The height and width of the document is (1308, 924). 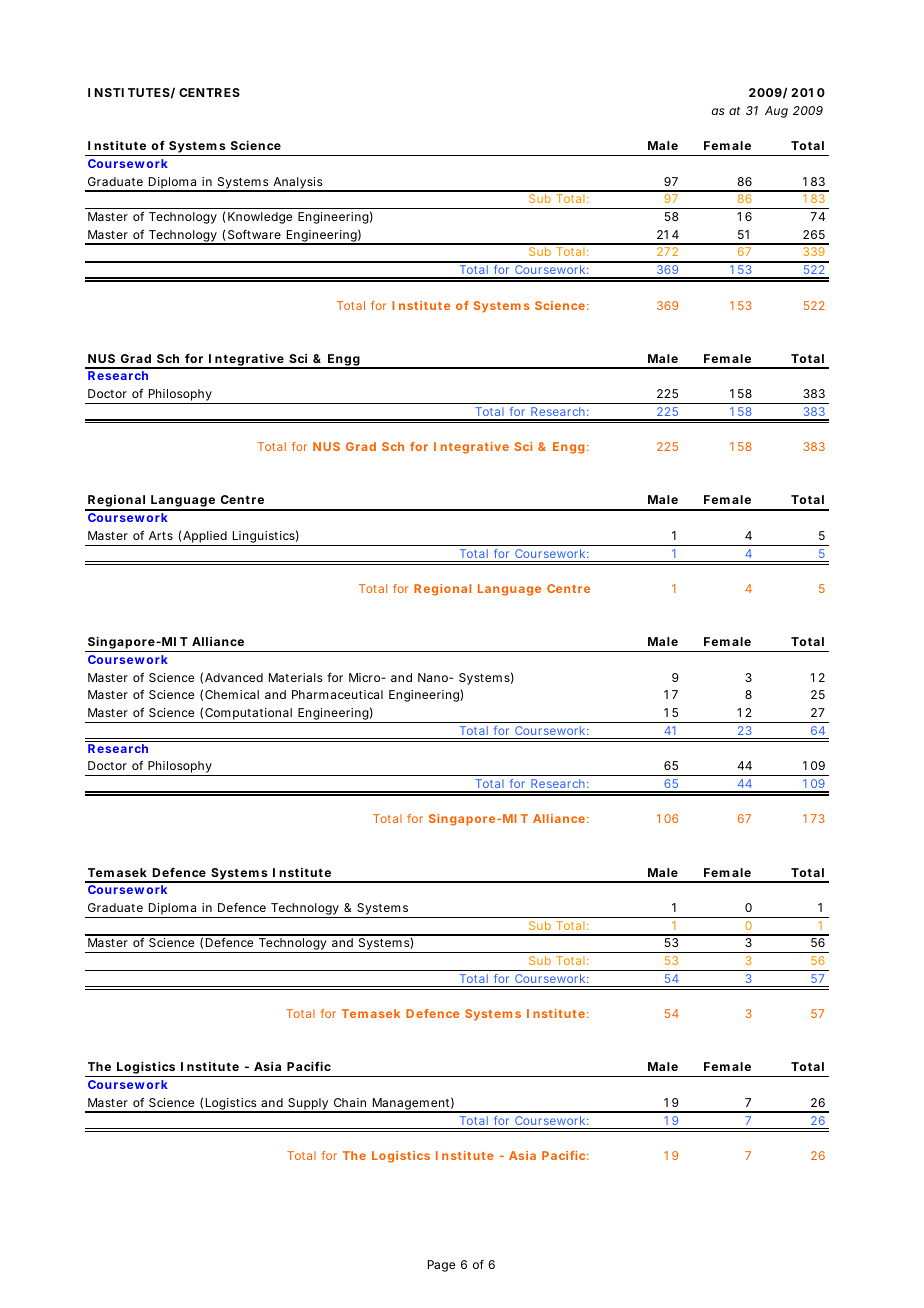 What do you see at coordinates (441, 1266) in the document?
I see `Page` at bounding box center [441, 1266].
